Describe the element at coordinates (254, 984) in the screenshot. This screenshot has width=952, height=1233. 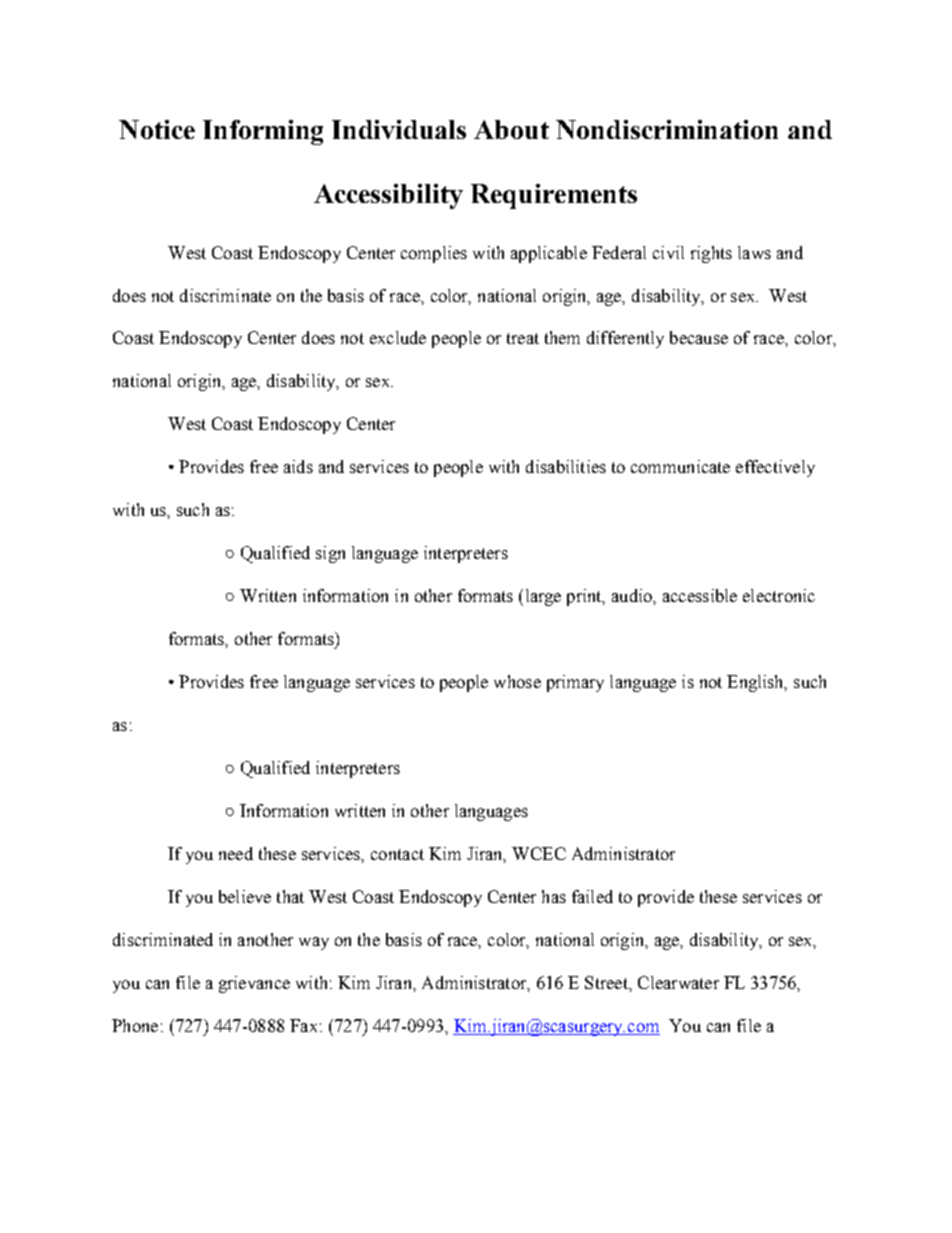
I see `grievance` at that location.
